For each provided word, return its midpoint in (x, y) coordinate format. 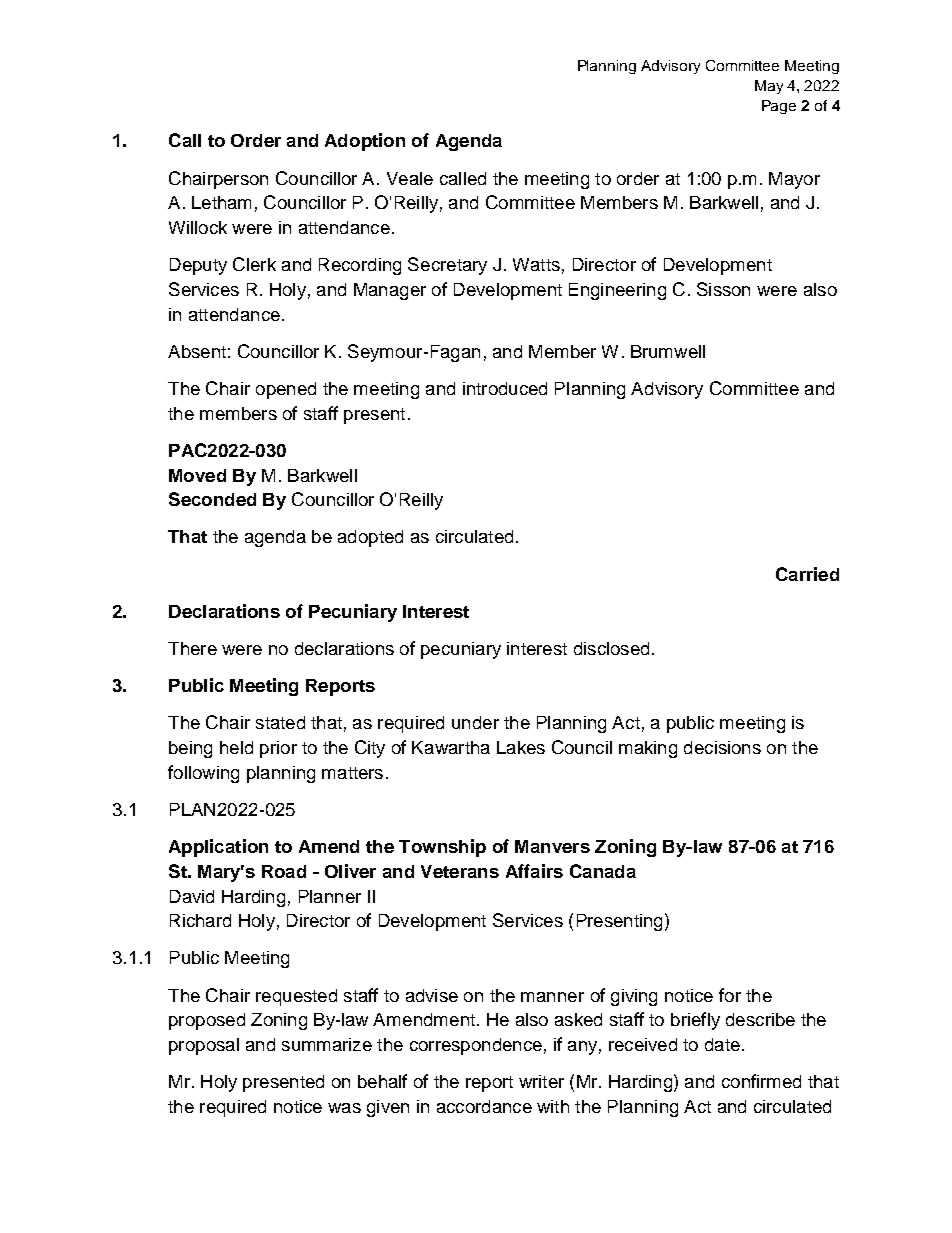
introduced (505, 388)
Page (779, 107)
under (475, 722)
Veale (410, 178)
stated (280, 722)
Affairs (534, 871)
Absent (197, 351)
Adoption (365, 142)
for (730, 995)
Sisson (723, 289)
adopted (370, 538)
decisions (722, 747)
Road (284, 871)
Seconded (212, 499)
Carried (807, 574)
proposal (204, 1046)
